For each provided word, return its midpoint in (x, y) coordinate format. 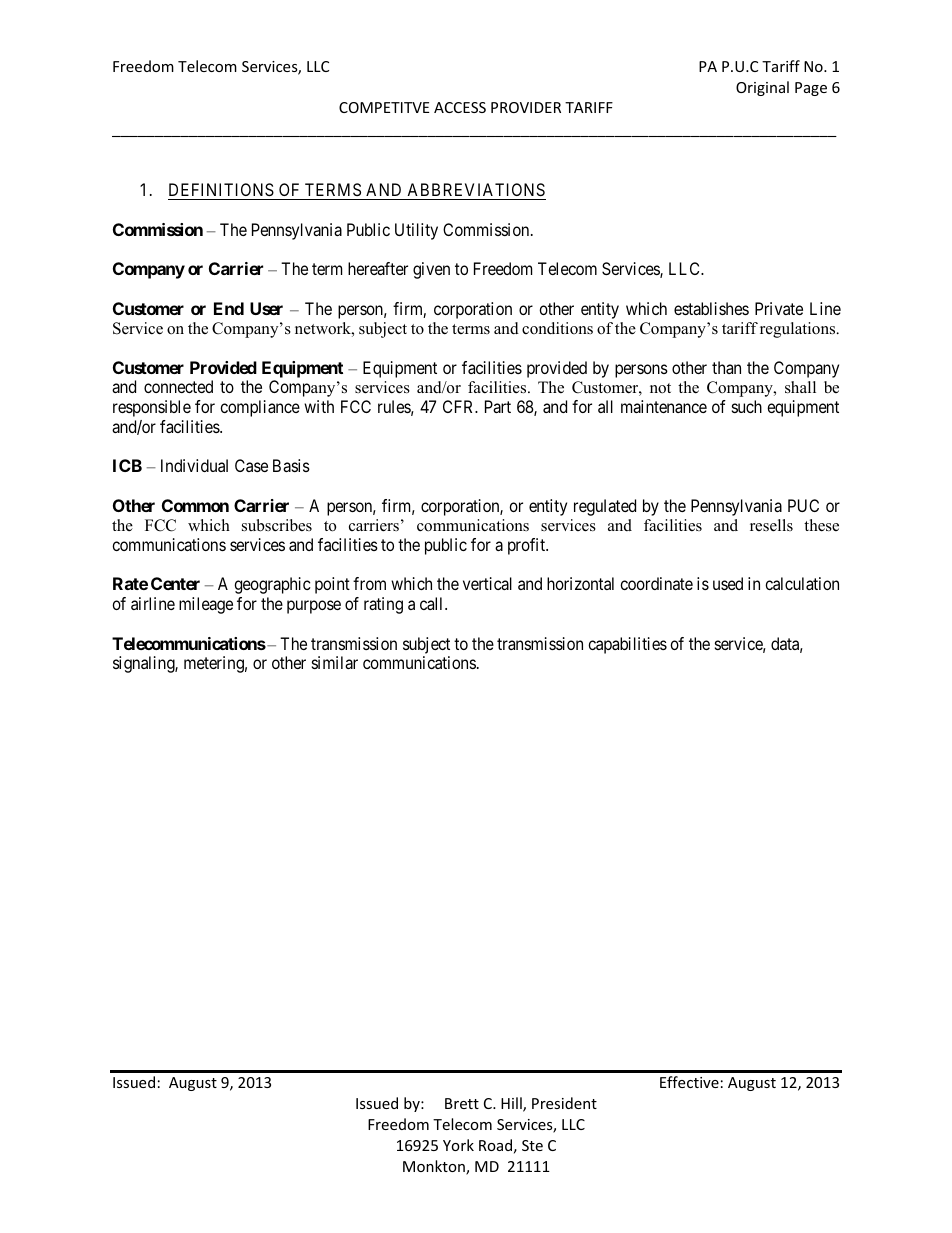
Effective (689, 1082)
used (728, 583)
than (726, 367)
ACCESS (460, 107)
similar (335, 662)
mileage (206, 605)
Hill (512, 1104)
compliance (260, 408)
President (564, 1103)
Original (762, 88)
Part (498, 406)
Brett (462, 1103)
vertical (487, 583)
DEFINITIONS (222, 191)
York (458, 1145)
